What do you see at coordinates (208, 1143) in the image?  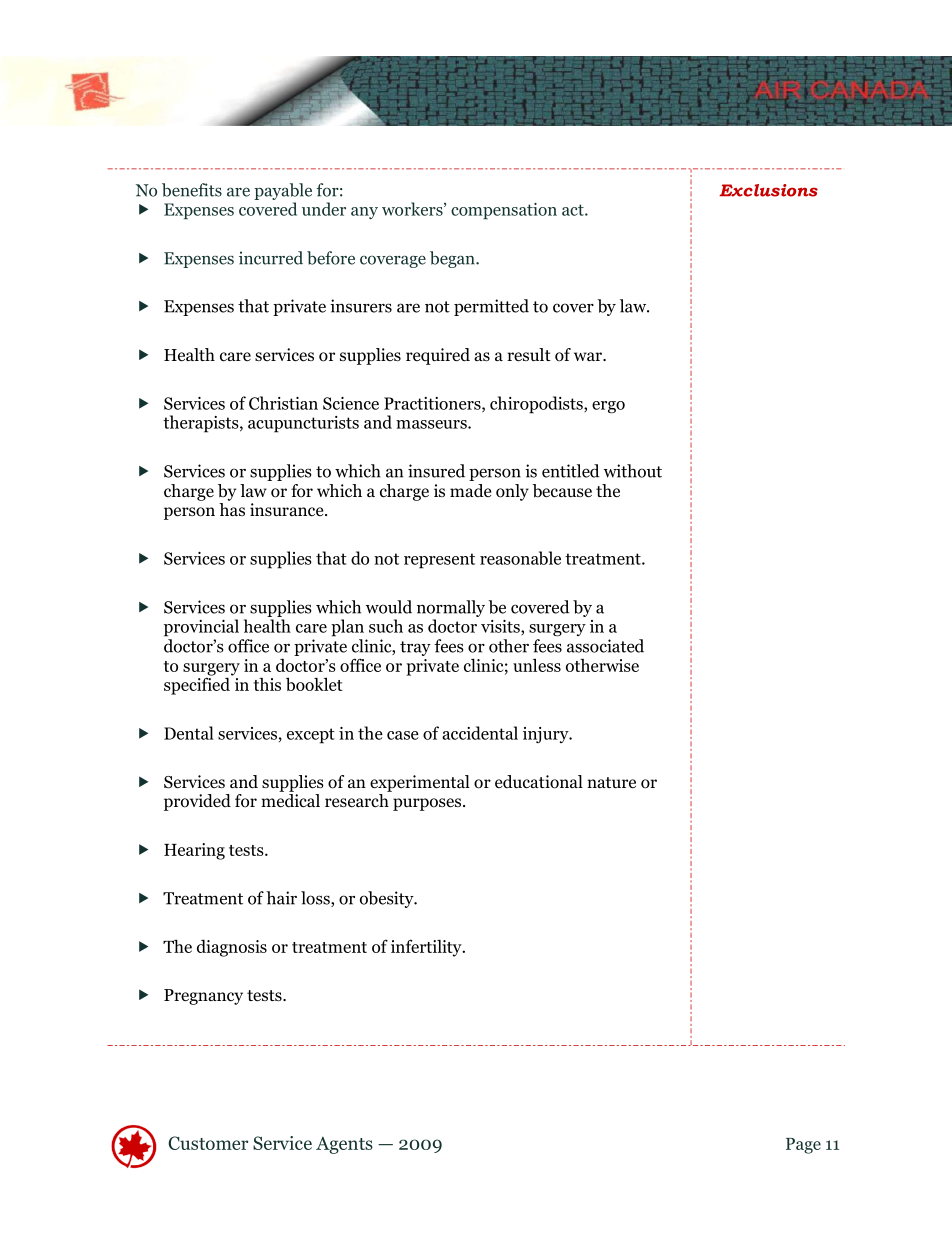 I see `Customer` at bounding box center [208, 1143].
